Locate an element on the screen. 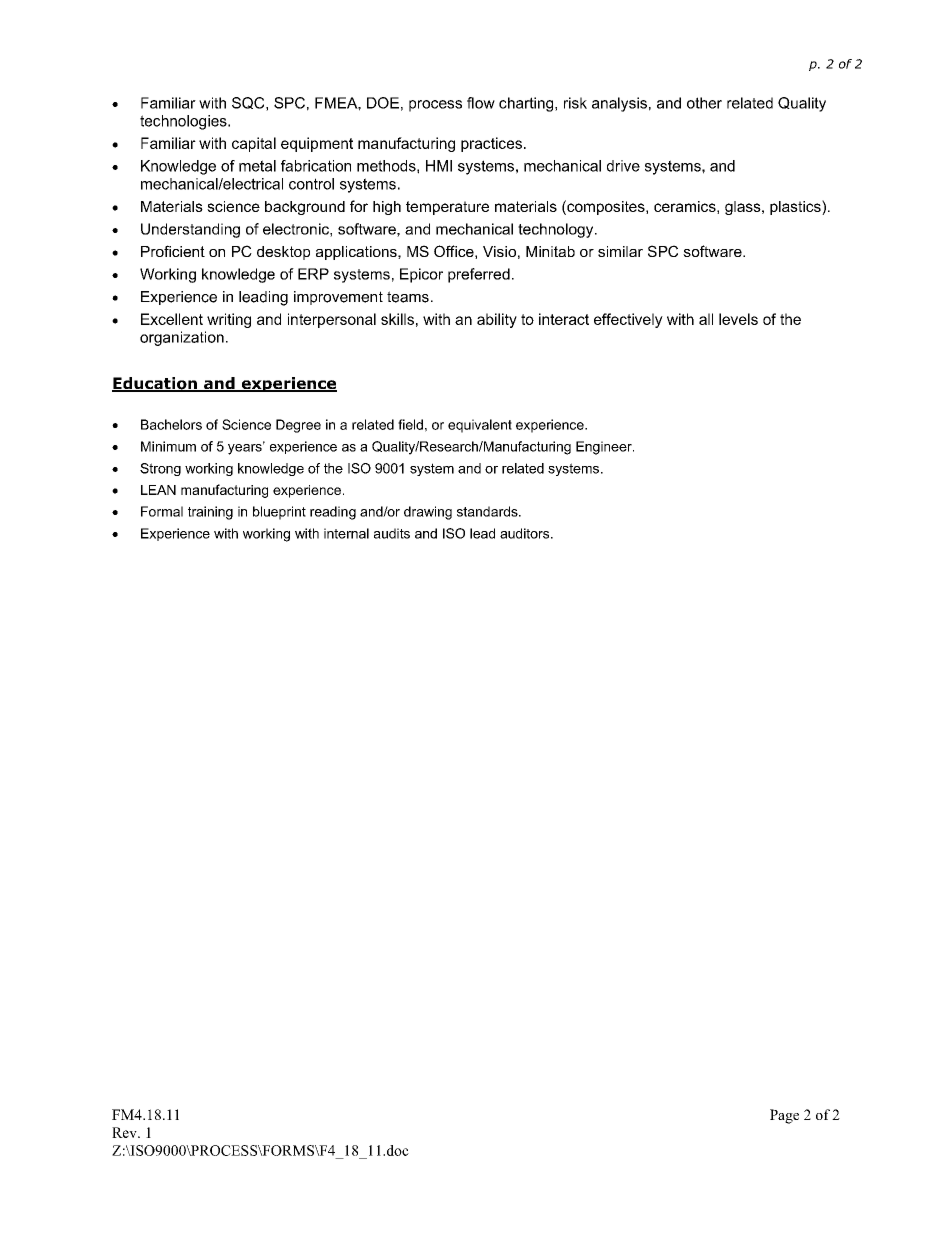  audits is located at coordinates (392, 533).
